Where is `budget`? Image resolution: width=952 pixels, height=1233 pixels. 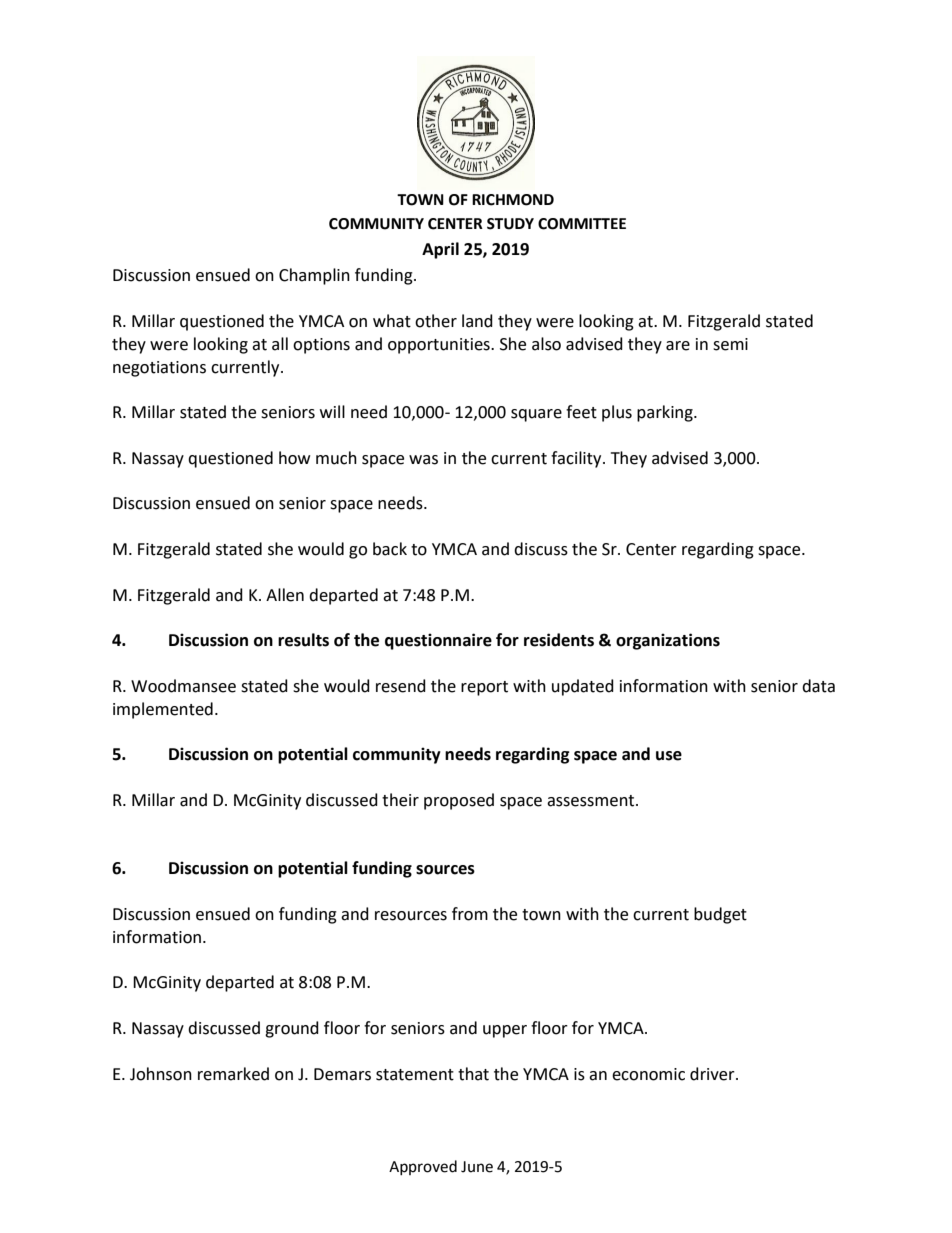 budget is located at coordinates (720, 915).
